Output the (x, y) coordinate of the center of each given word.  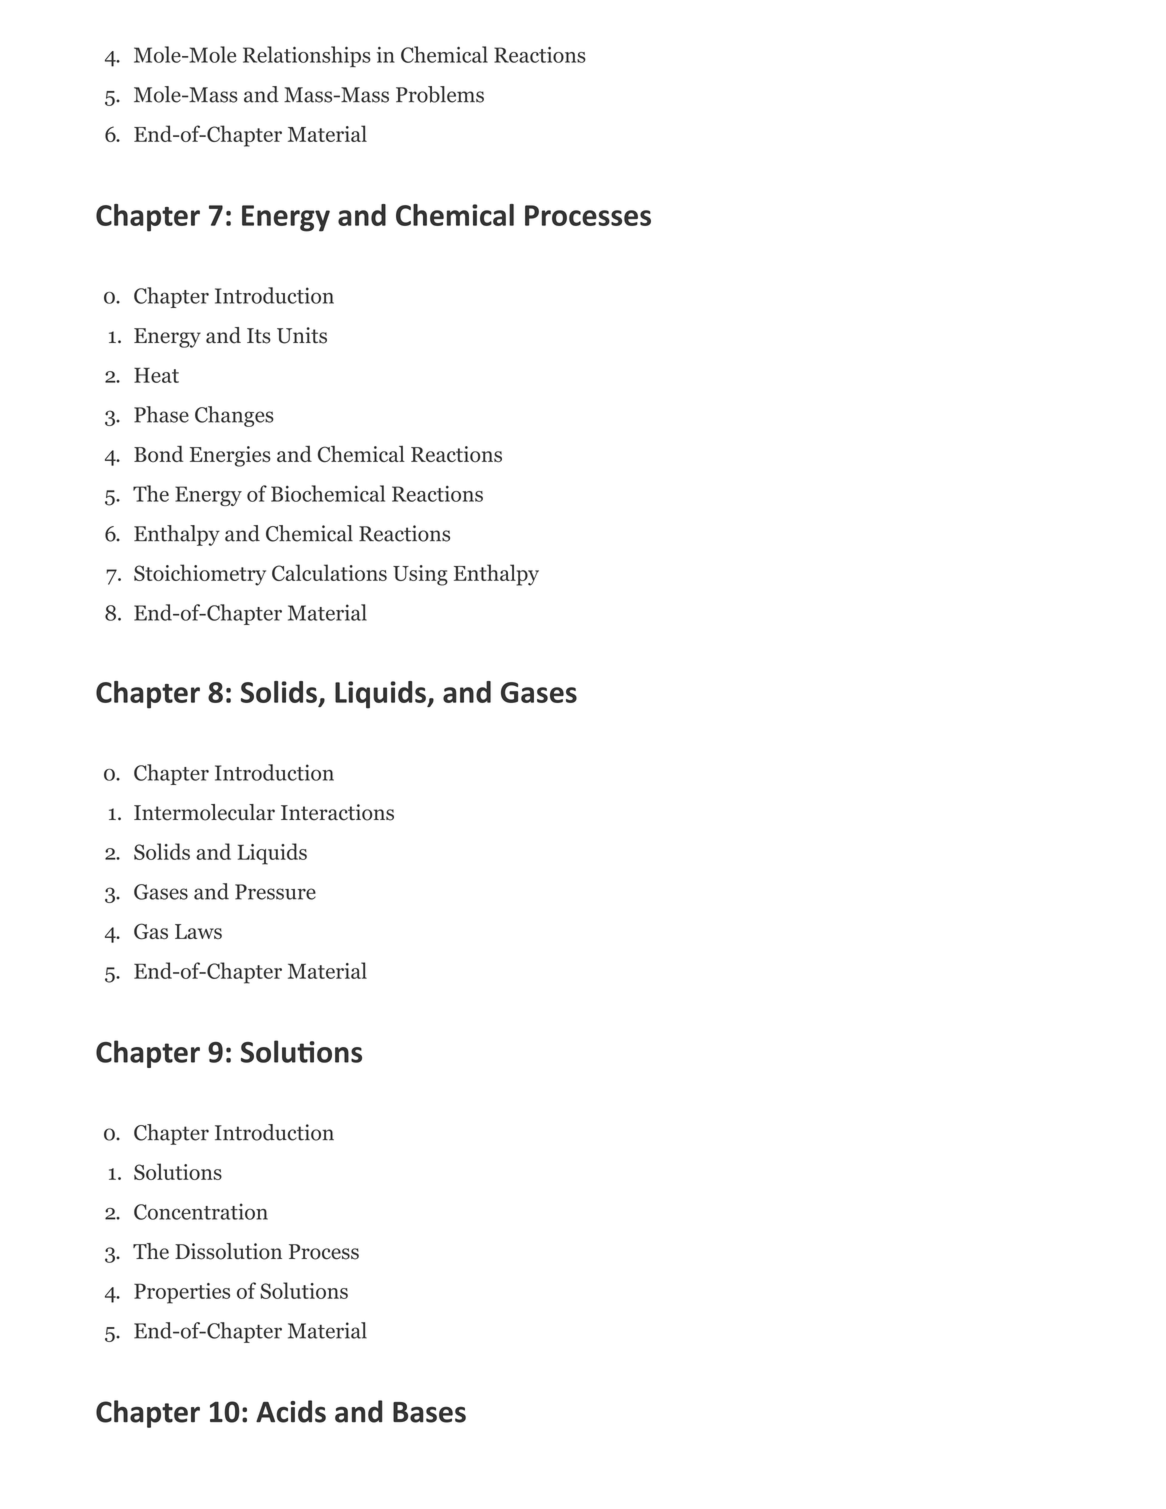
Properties (182, 1293)
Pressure (275, 892)
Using (420, 575)
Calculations (329, 572)
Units (302, 335)
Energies (230, 456)
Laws (198, 931)
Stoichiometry (200, 575)
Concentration (201, 1211)
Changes (234, 416)
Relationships (307, 56)
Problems (440, 94)
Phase (161, 414)
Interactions (337, 812)
